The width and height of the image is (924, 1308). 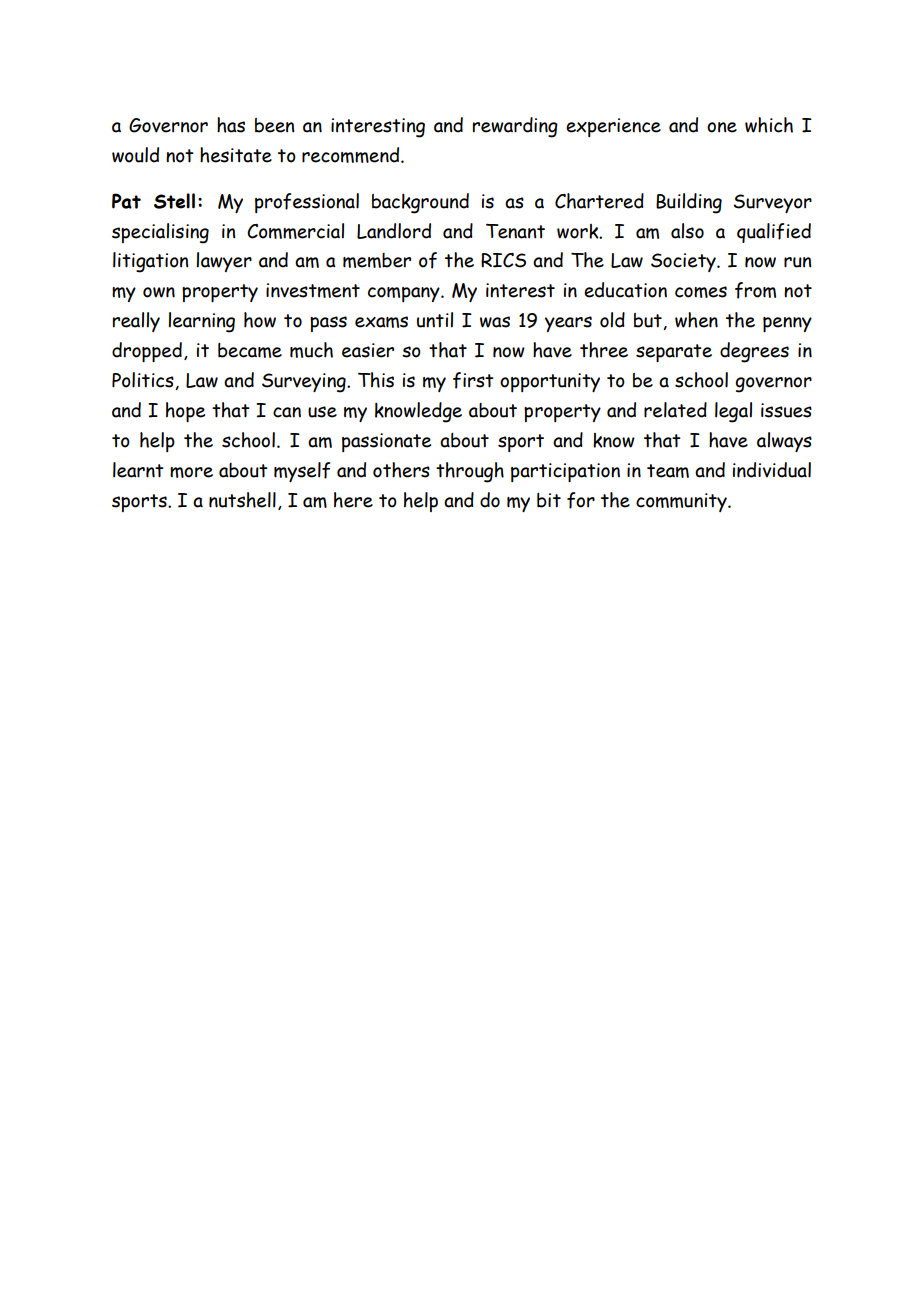 I want to click on degrees, so click(x=754, y=352).
